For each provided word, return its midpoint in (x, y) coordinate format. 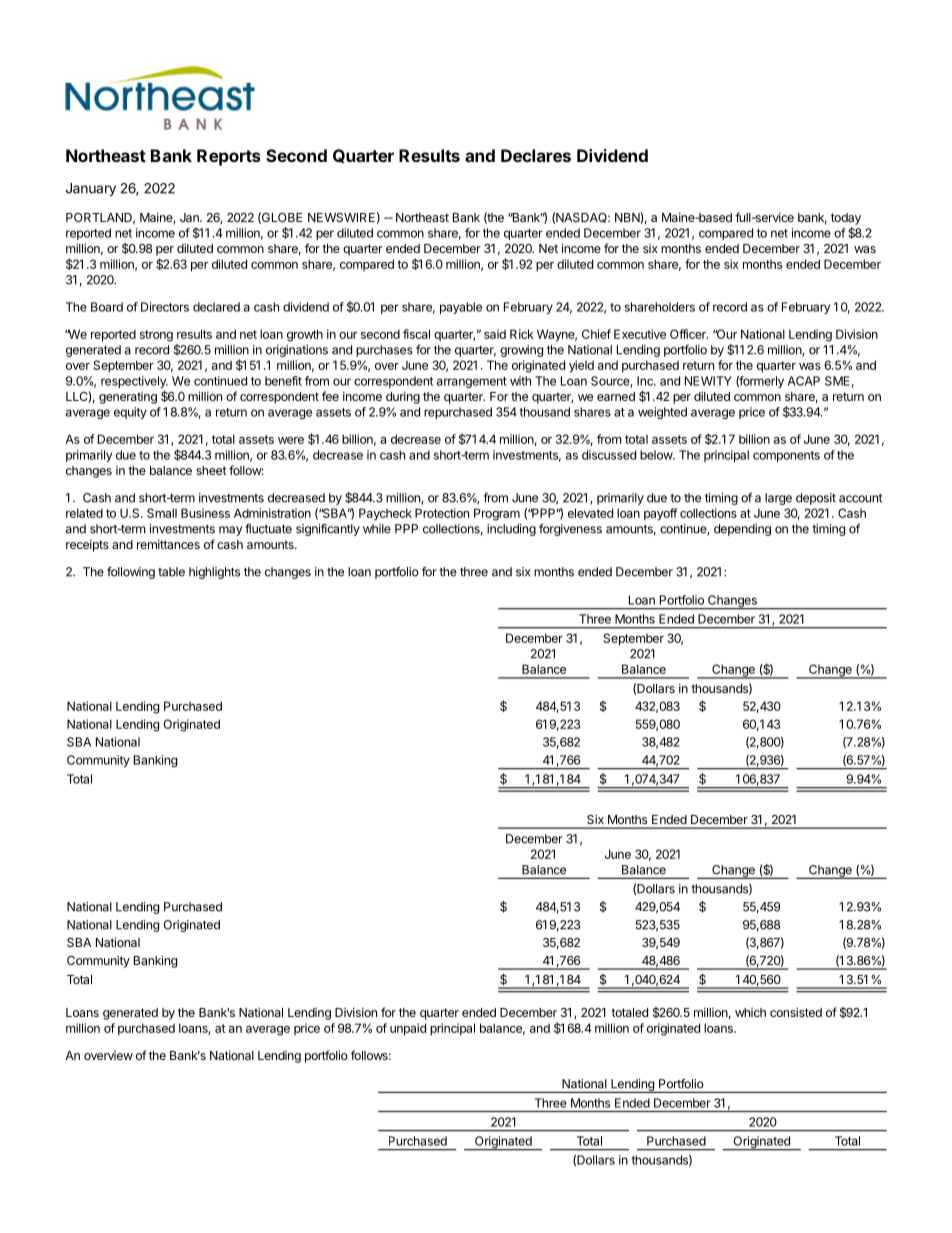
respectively (134, 383)
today (846, 219)
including (511, 530)
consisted (796, 1012)
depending (742, 530)
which (750, 1012)
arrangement (472, 382)
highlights (214, 573)
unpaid (408, 1029)
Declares (536, 155)
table (171, 572)
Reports (228, 157)
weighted (662, 413)
